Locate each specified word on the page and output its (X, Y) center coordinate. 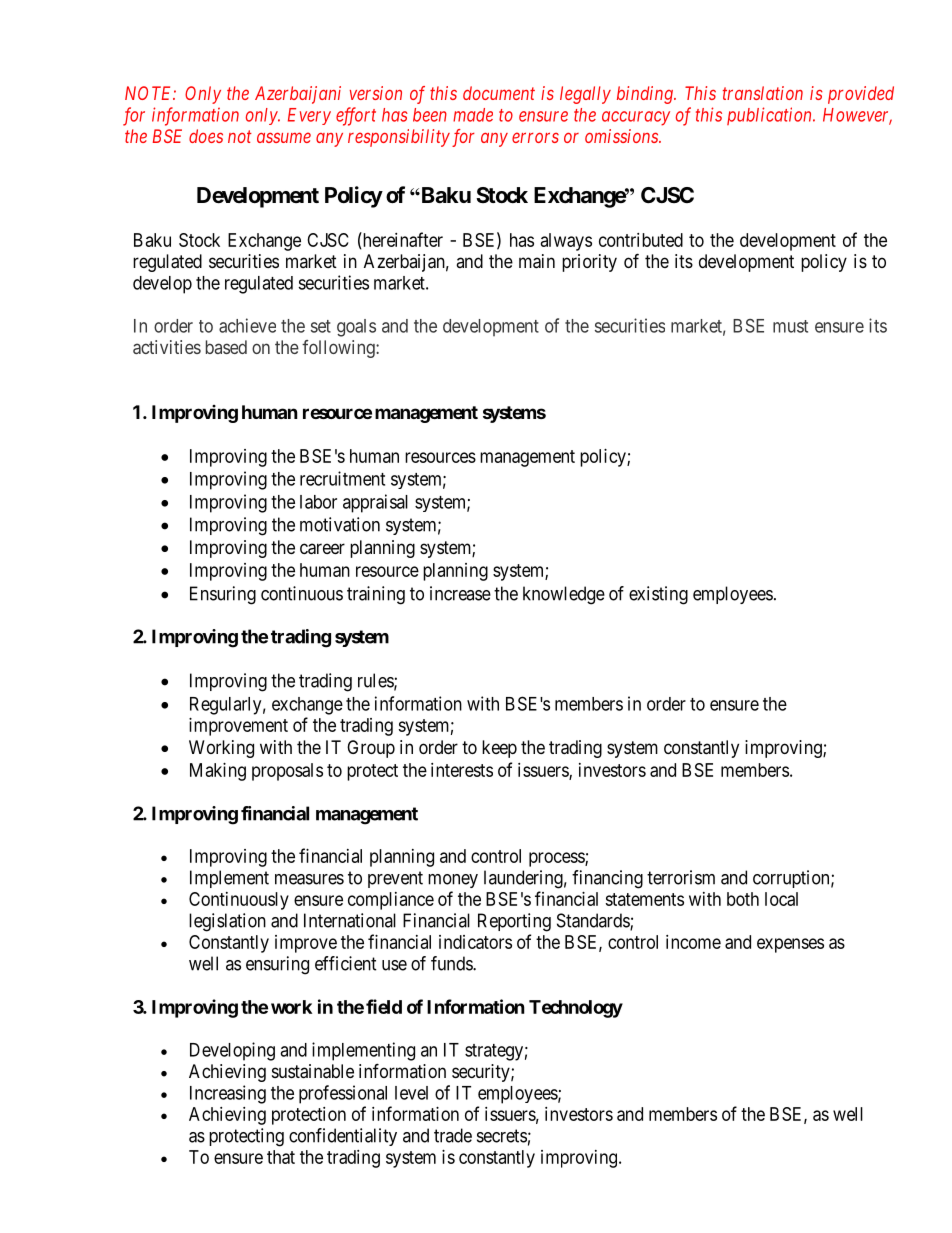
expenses (790, 945)
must (790, 326)
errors (535, 137)
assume (284, 137)
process (557, 859)
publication (770, 116)
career (322, 549)
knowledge (564, 595)
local (781, 899)
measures (309, 879)
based (226, 347)
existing (658, 595)
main (537, 261)
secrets (502, 1136)
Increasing (228, 1094)
